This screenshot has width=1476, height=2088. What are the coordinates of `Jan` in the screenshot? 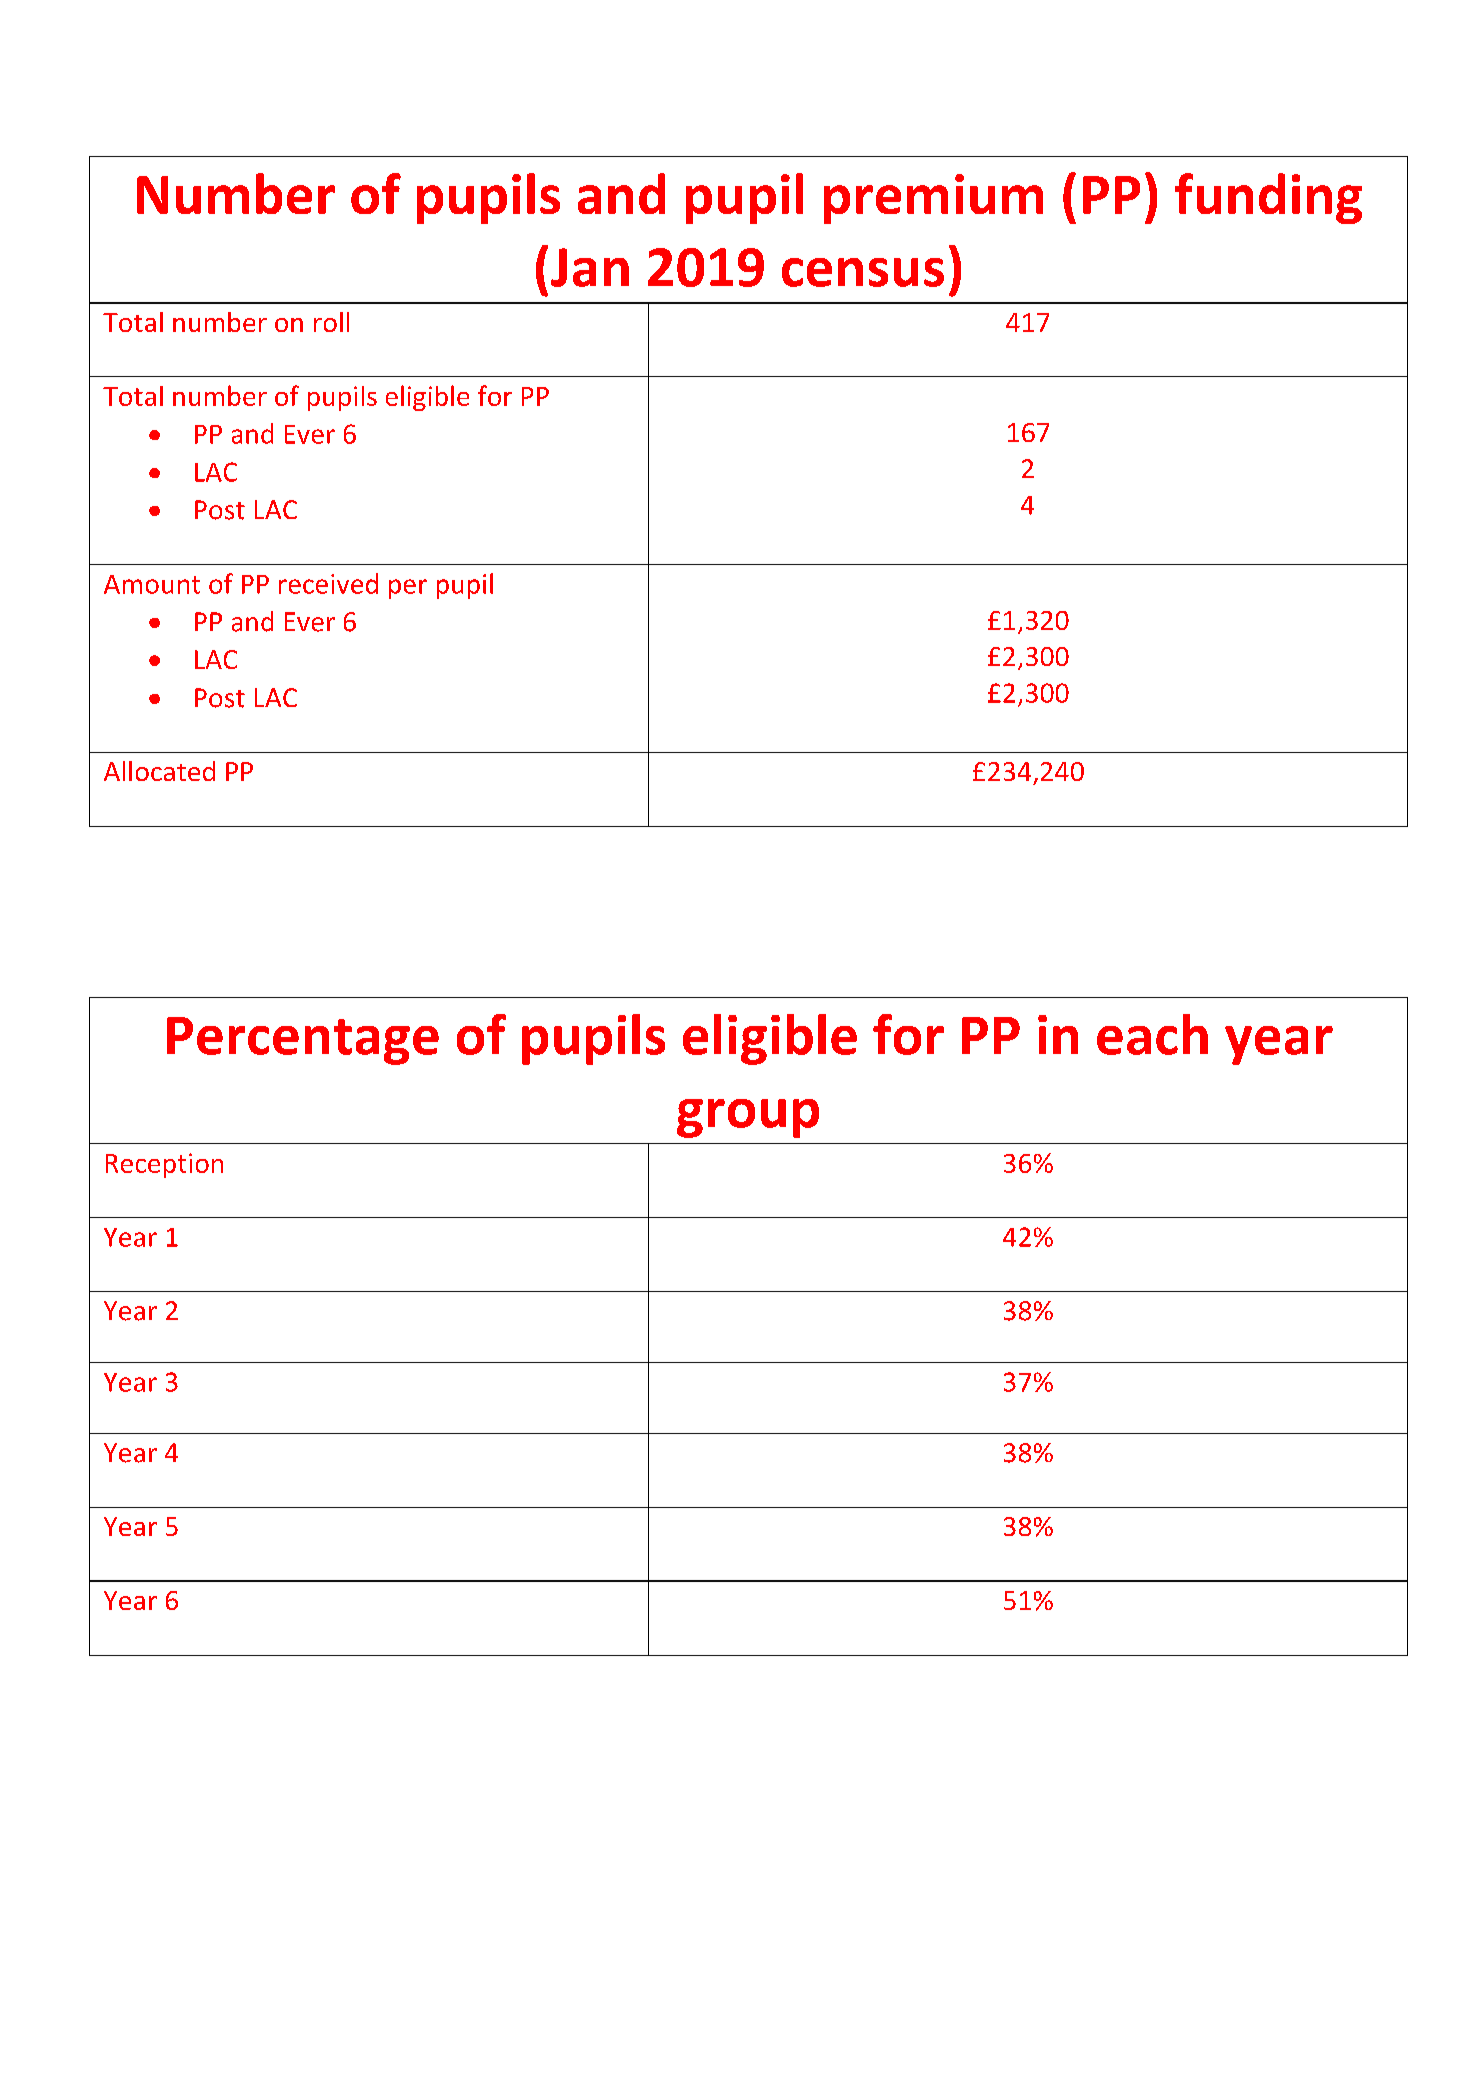 It's located at (590, 267).
